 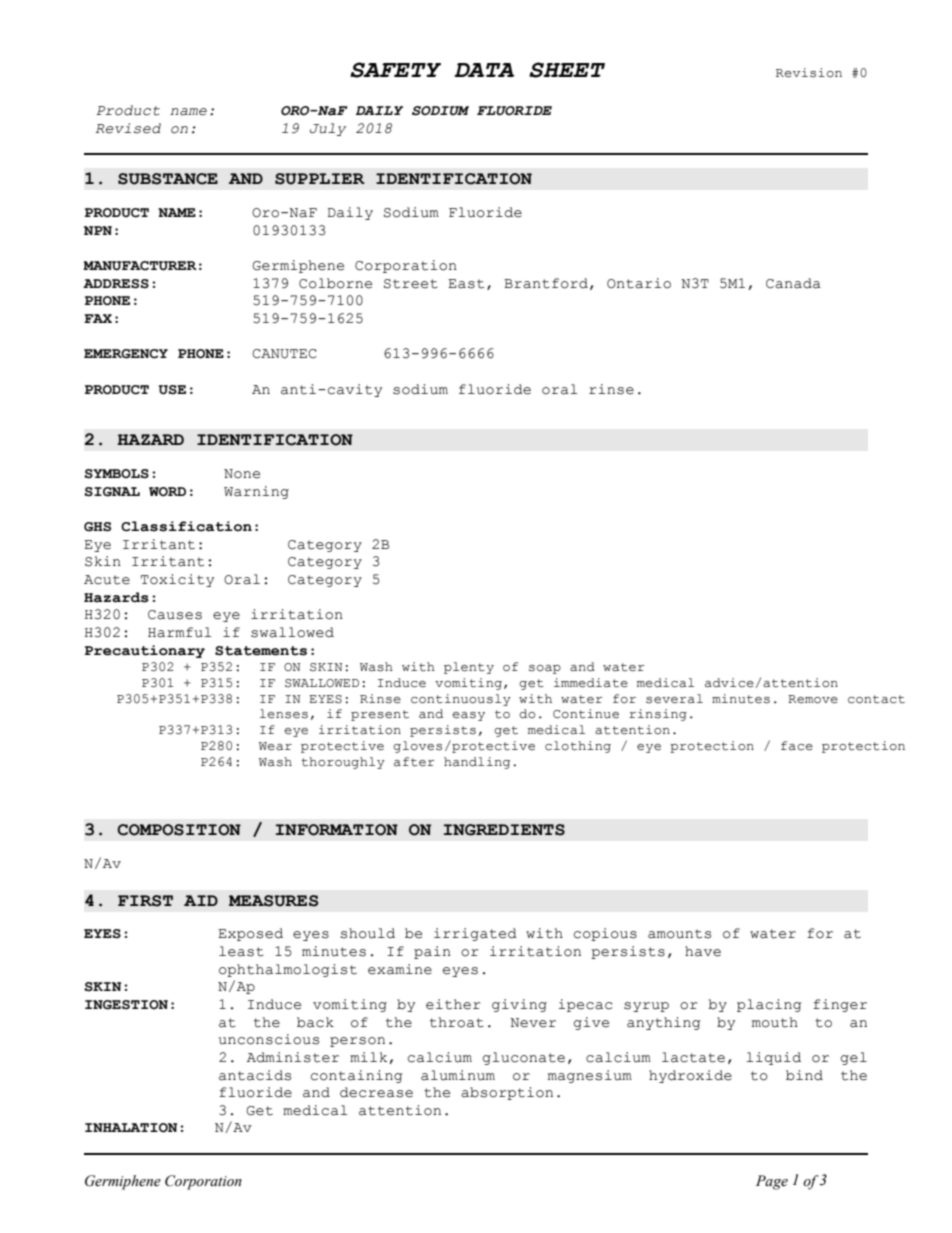 What do you see at coordinates (201, 900) in the image?
I see `AID` at bounding box center [201, 900].
